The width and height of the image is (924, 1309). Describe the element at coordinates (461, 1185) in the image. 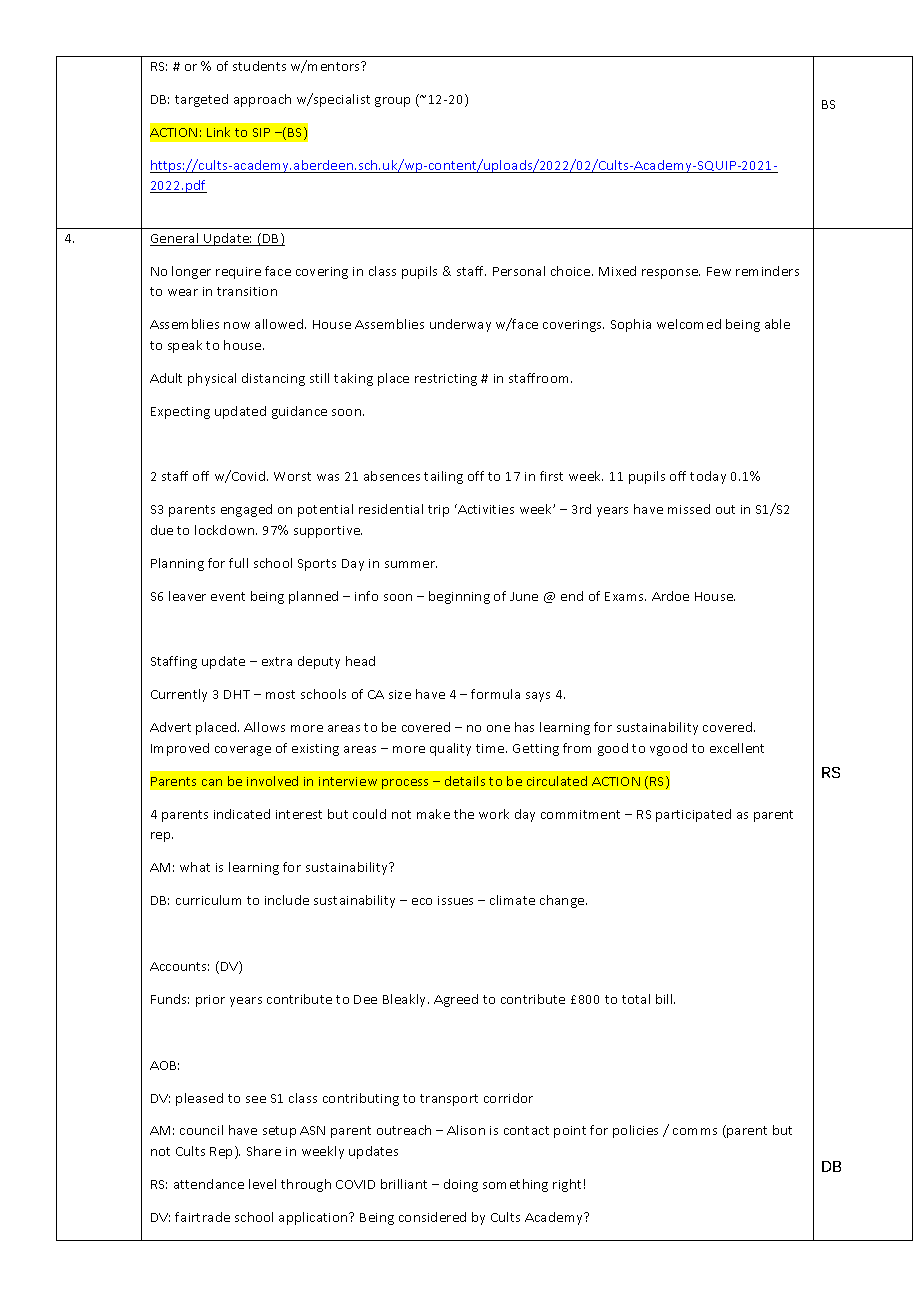

I see `doing` at that location.
